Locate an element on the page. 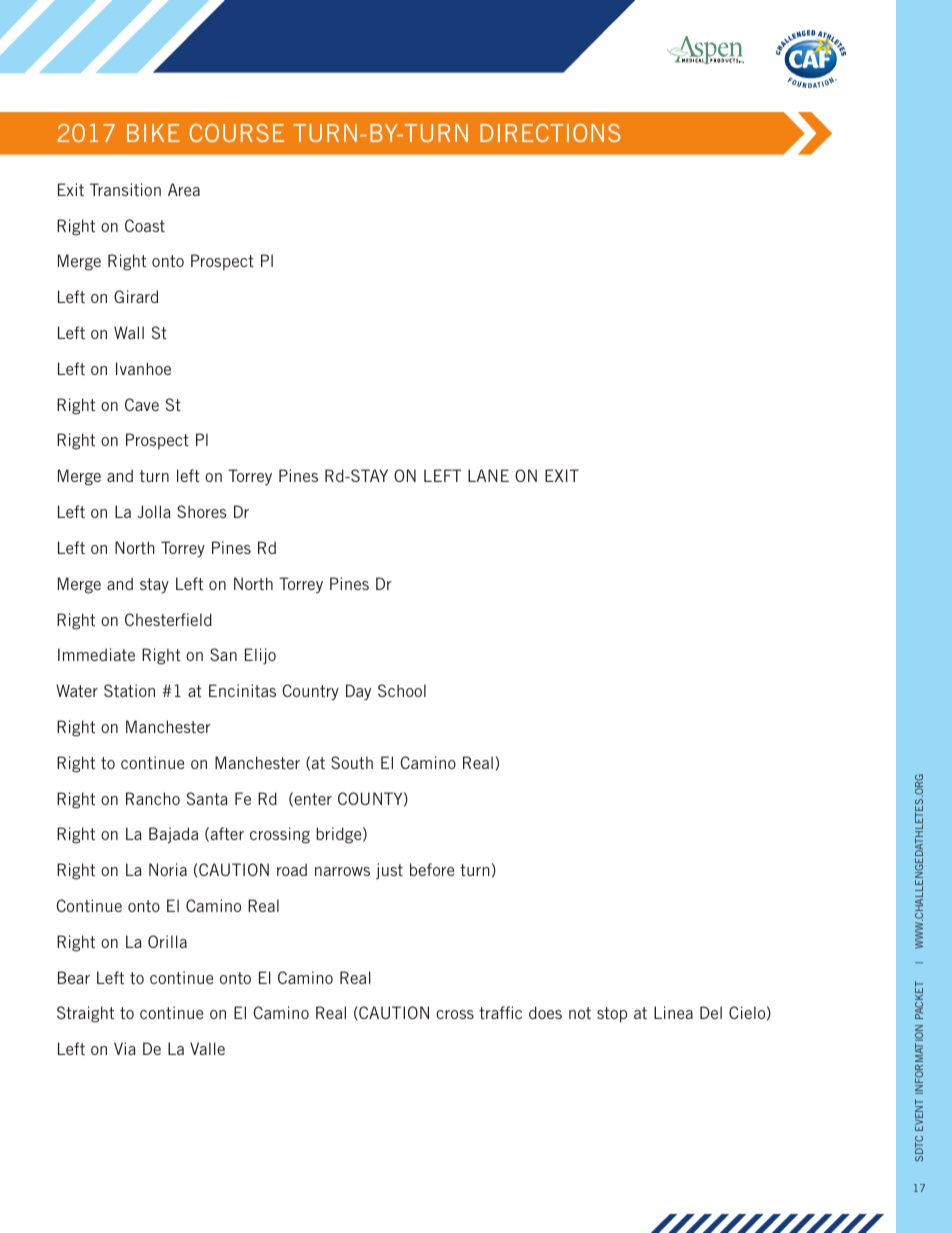 The height and width of the document is (1233, 952). Chesterfield is located at coordinates (168, 619).
